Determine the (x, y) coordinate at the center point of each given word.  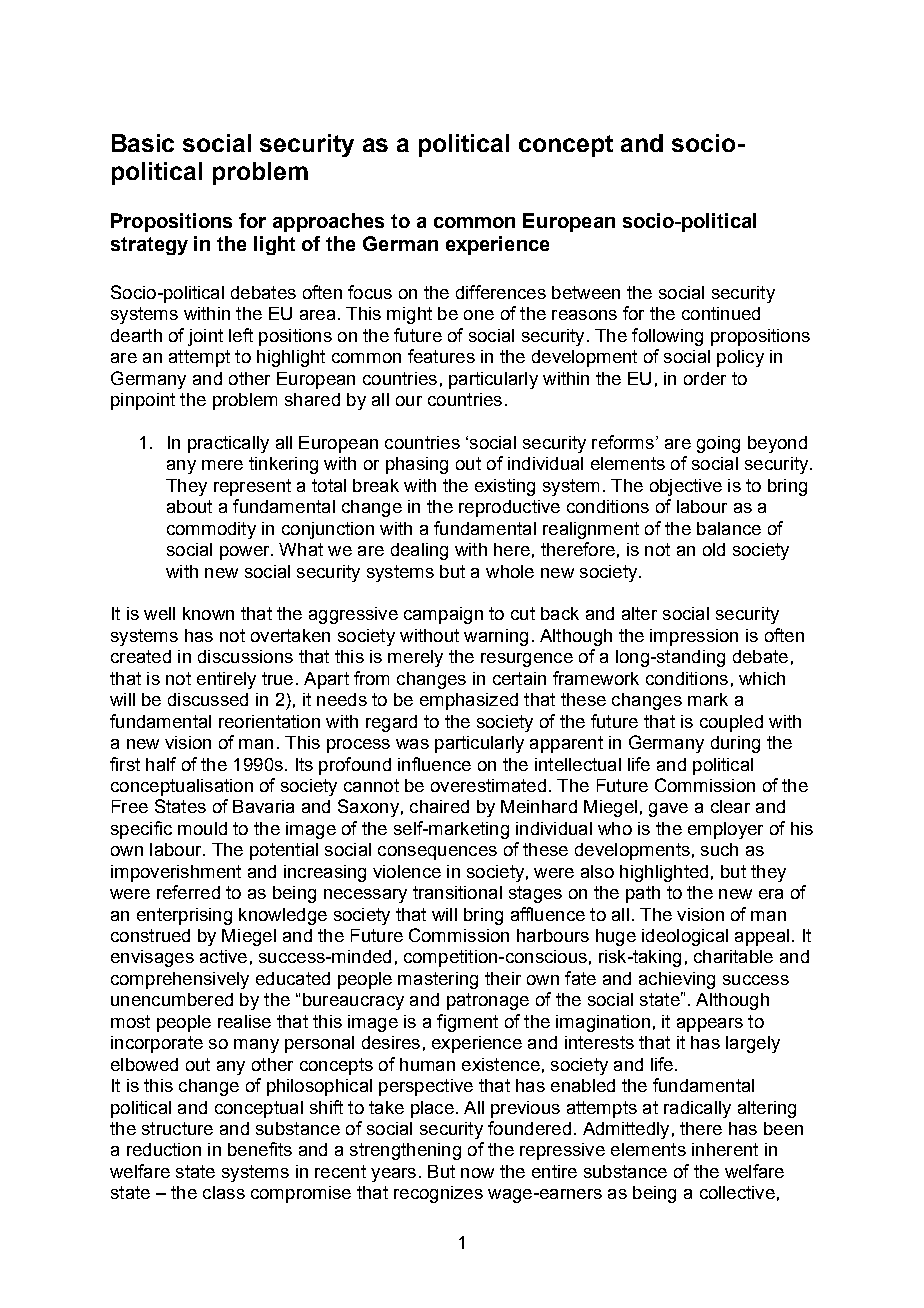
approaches (328, 222)
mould (202, 828)
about (189, 506)
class (224, 1192)
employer (725, 830)
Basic (143, 143)
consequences (437, 853)
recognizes (438, 1194)
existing (505, 487)
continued (721, 313)
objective (686, 487)
